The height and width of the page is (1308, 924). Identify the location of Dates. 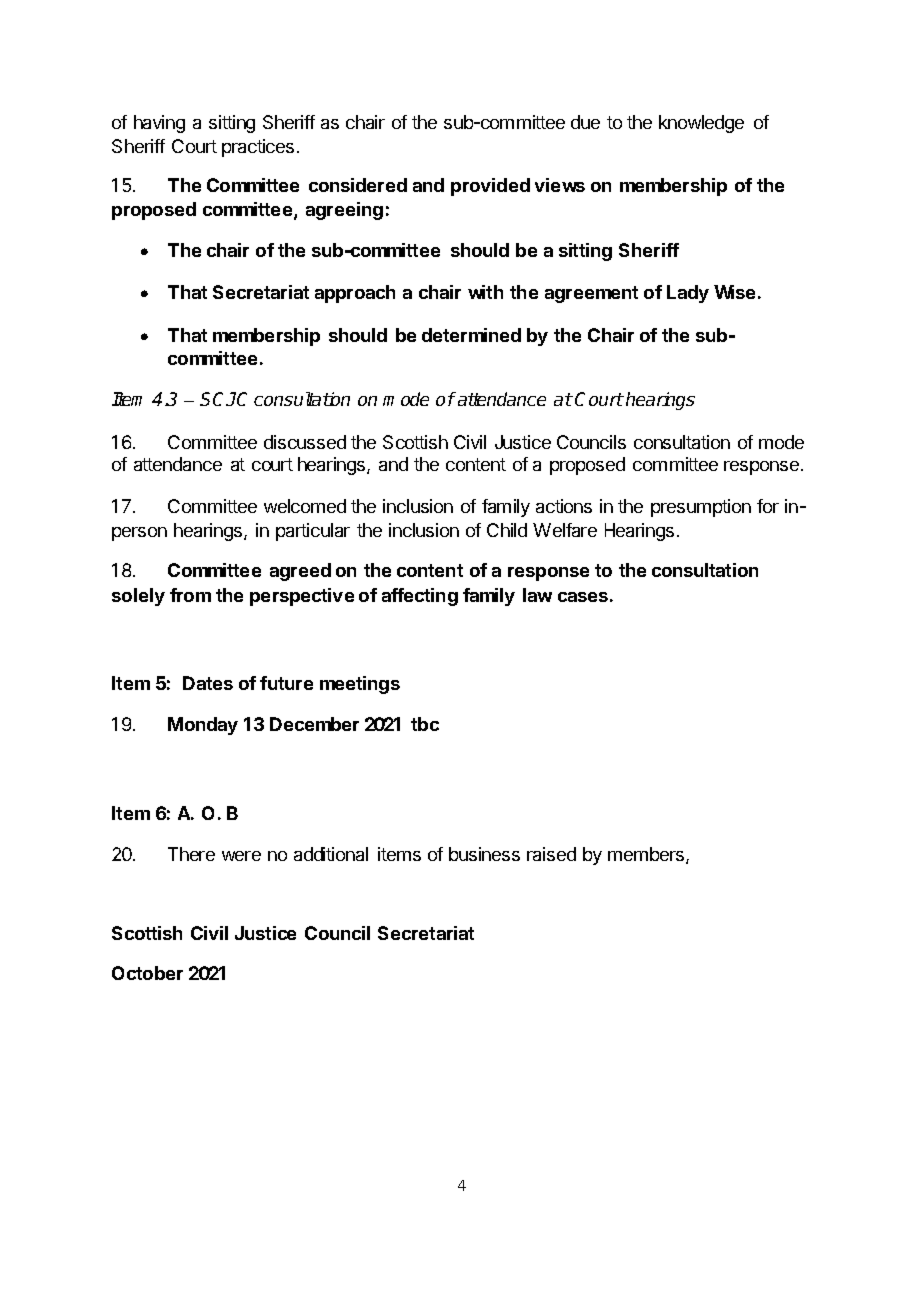
(208, 683).
